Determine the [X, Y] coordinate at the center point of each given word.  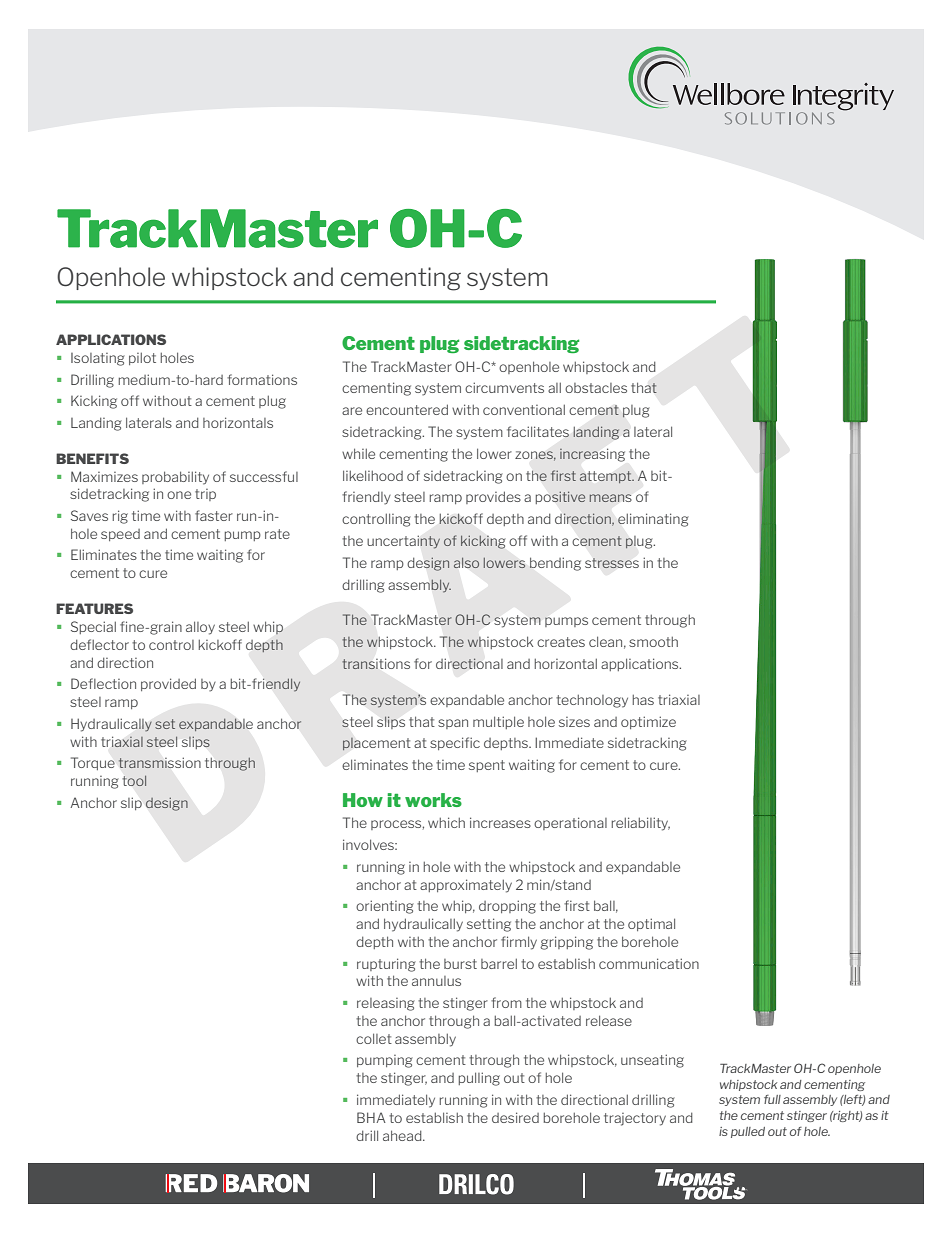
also [466, 563]
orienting [385, 907]
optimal [651, 924]
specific [455, 743]
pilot [142, 358]
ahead [403, 1135]
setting [489, 925]
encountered [407, 409]
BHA [371, 1117]
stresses [612, 563]
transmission [160, 763]
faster [214, 515]
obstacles [596, 388]
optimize [648, 722]
